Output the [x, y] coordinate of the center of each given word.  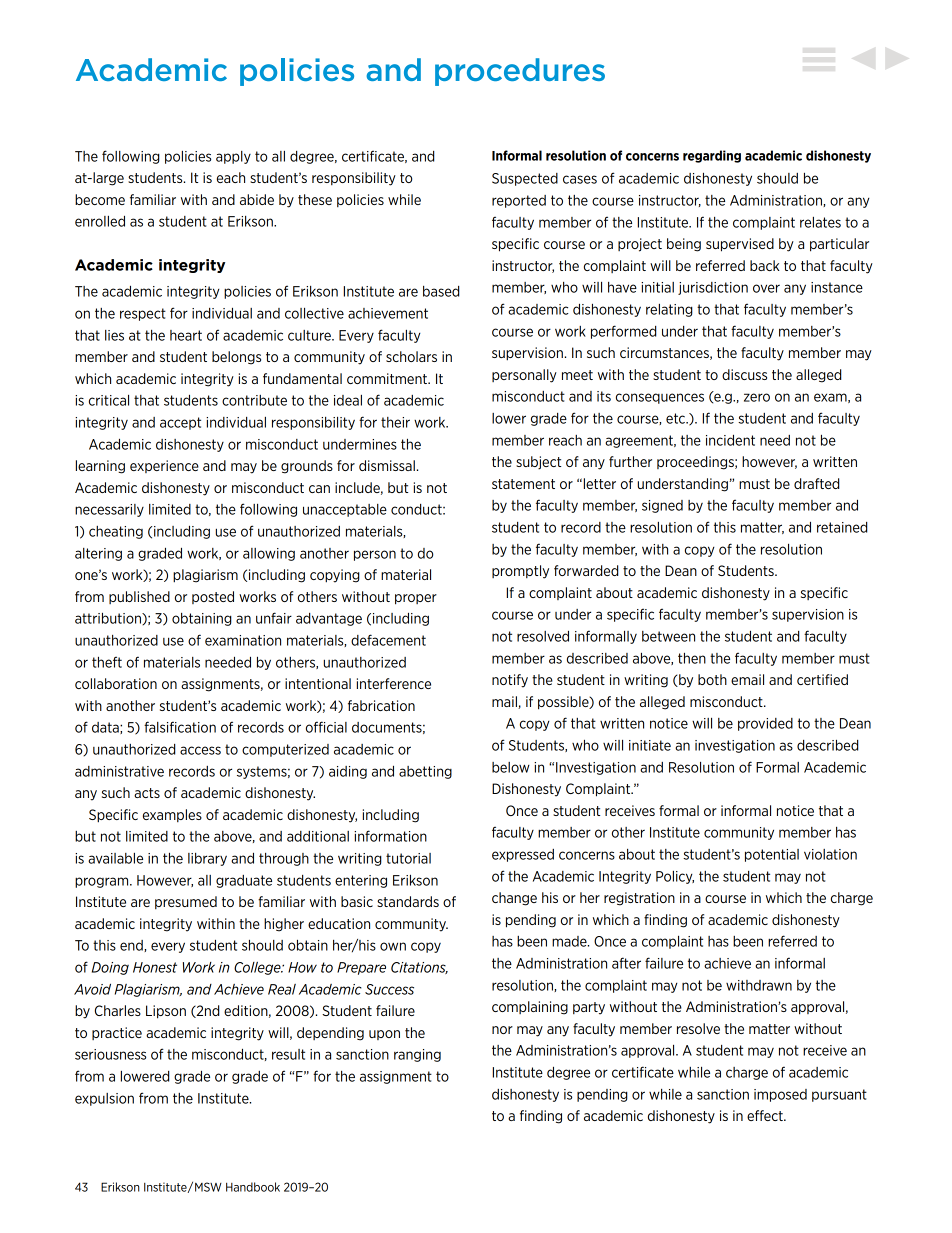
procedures [520, 72]
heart [186, 335]
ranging [417, 1055]
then [692, 658]
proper [416, 599]
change [514, 899]
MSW [208, 1187]
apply [233, 157]
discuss [744, 374]
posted [213, 597]
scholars [411, 356]
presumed [186, 902]
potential [772, 855]
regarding [712, 156]
